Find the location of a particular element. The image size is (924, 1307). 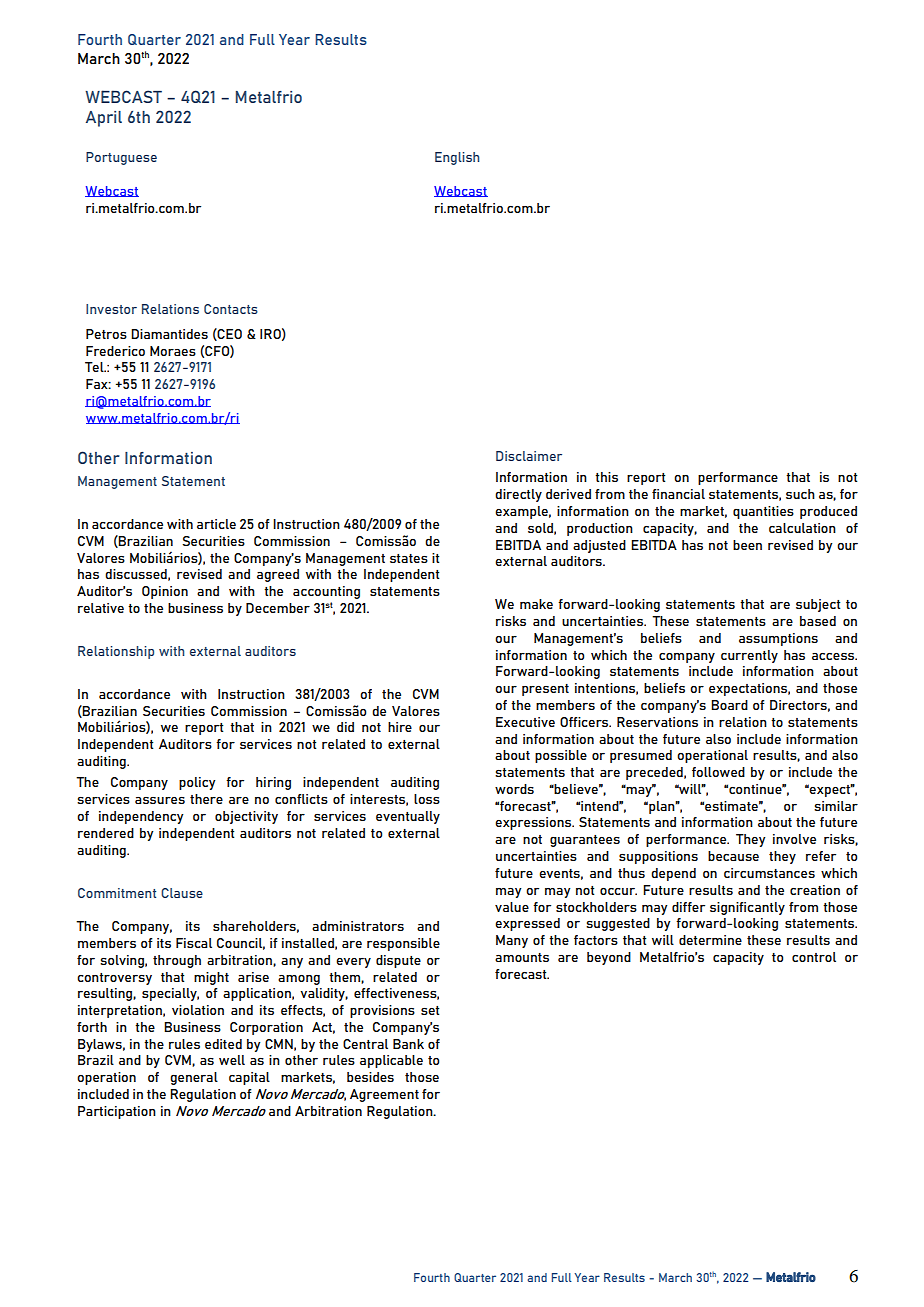

Disclaimer is located at coordinates (529, 456).
